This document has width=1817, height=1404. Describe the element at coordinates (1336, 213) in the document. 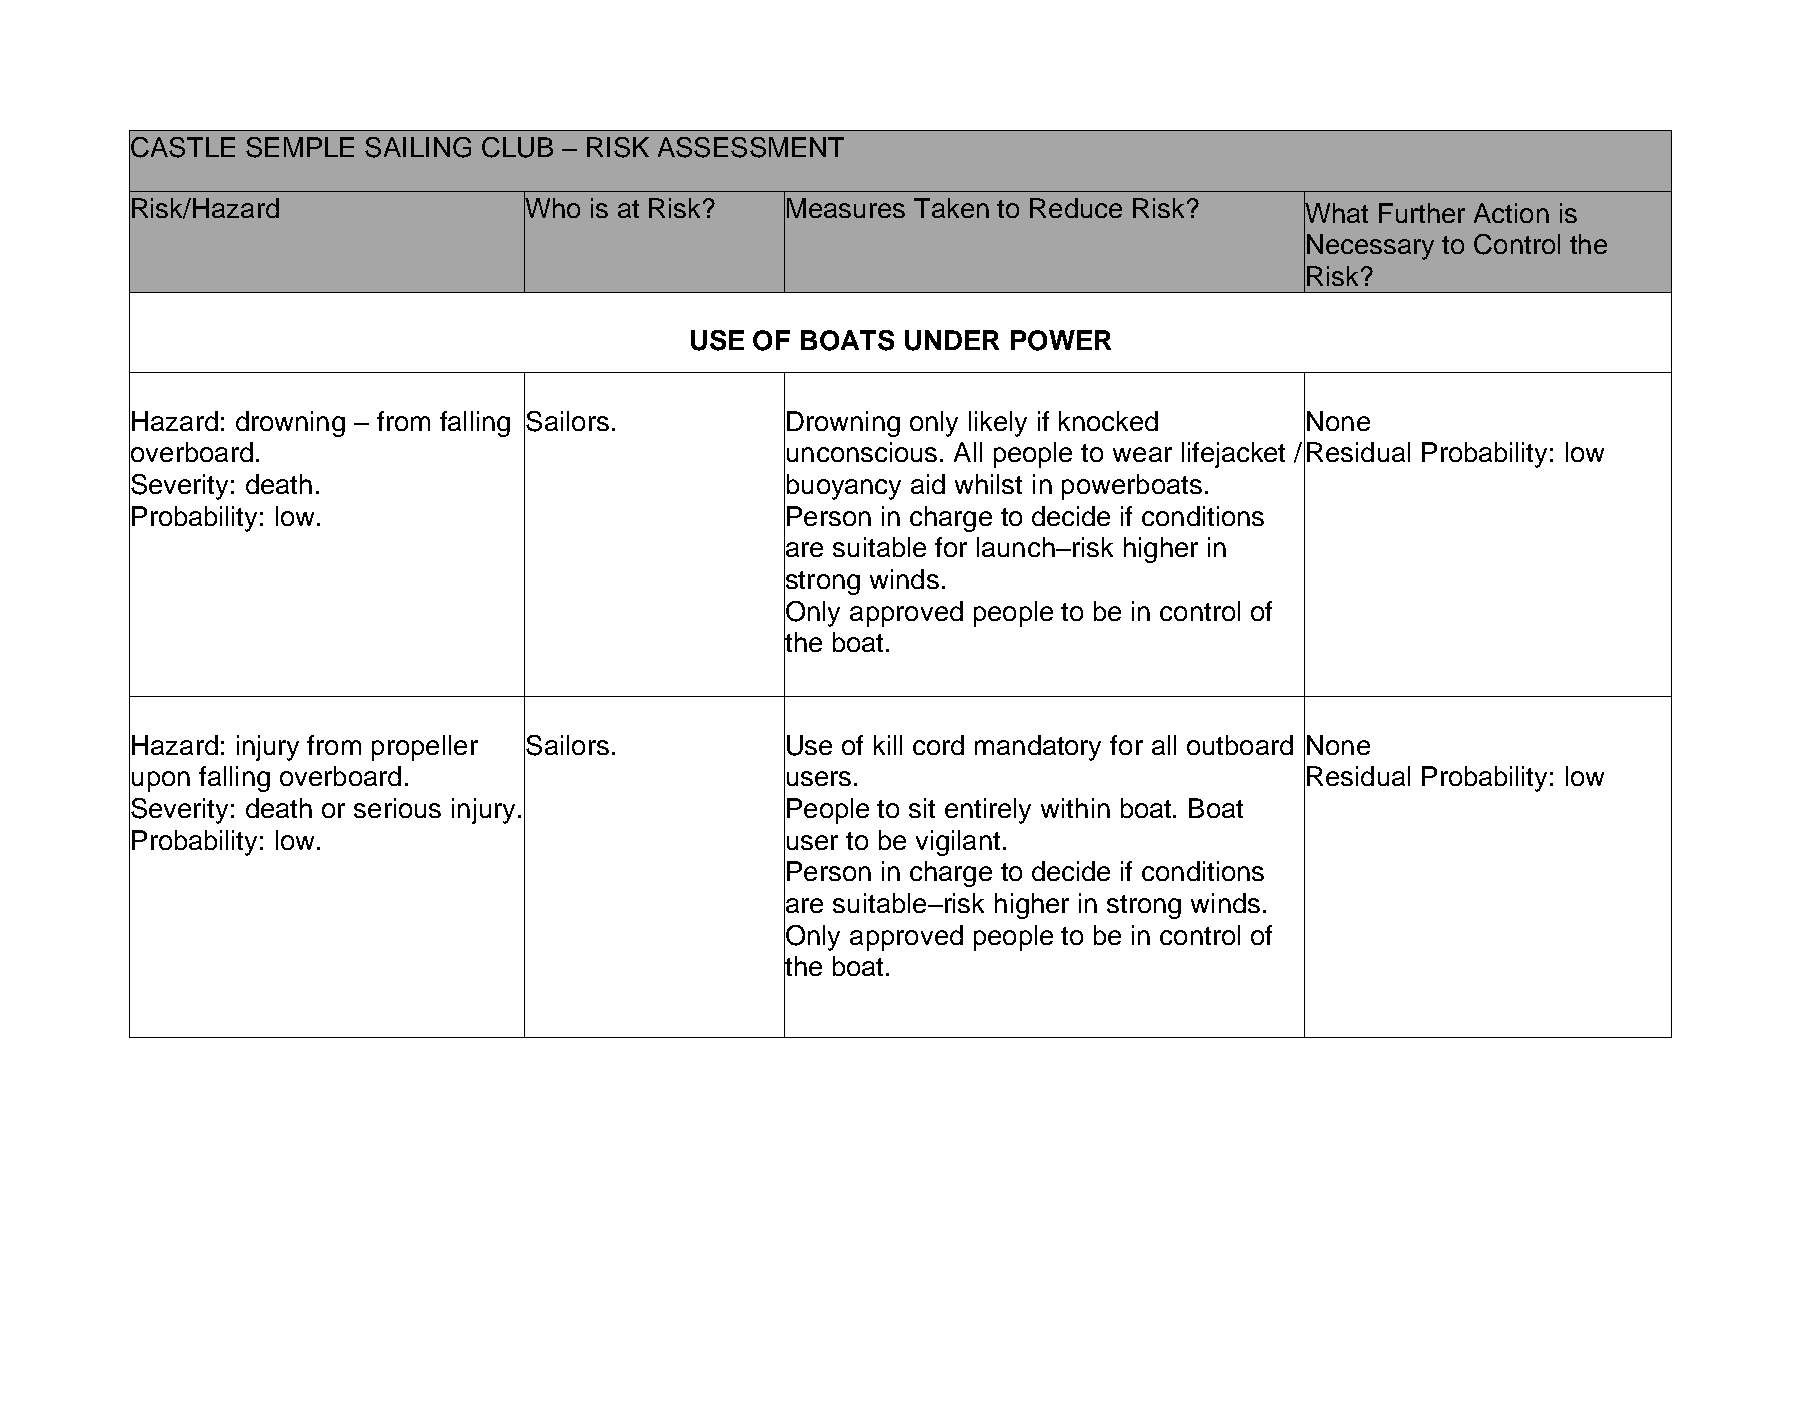

I see `What` at that location.
